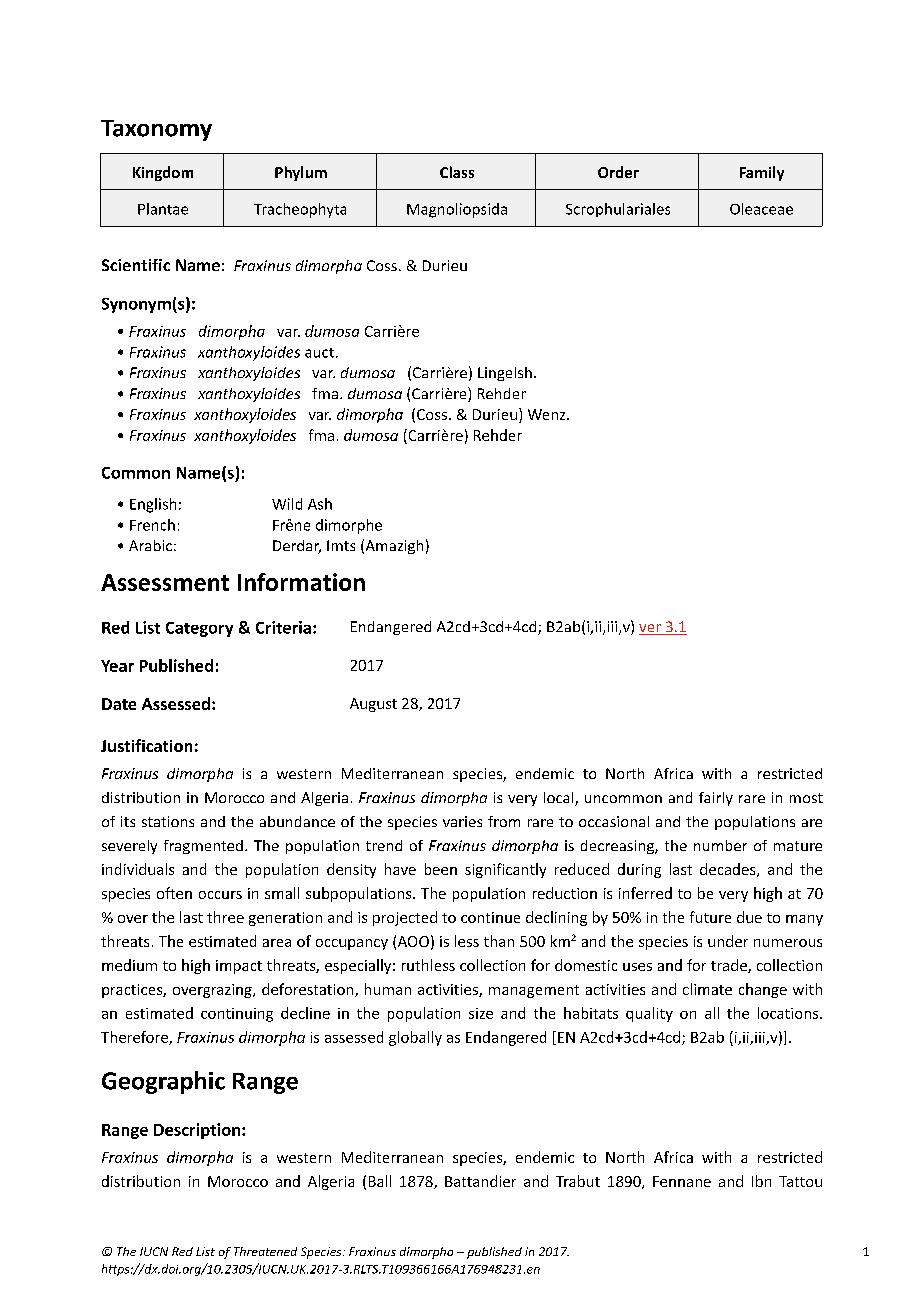 This screenshot has width=924, height=1308. Describe the element at coordinates (153, 505) in the screenshot. I see `English` at that location.
